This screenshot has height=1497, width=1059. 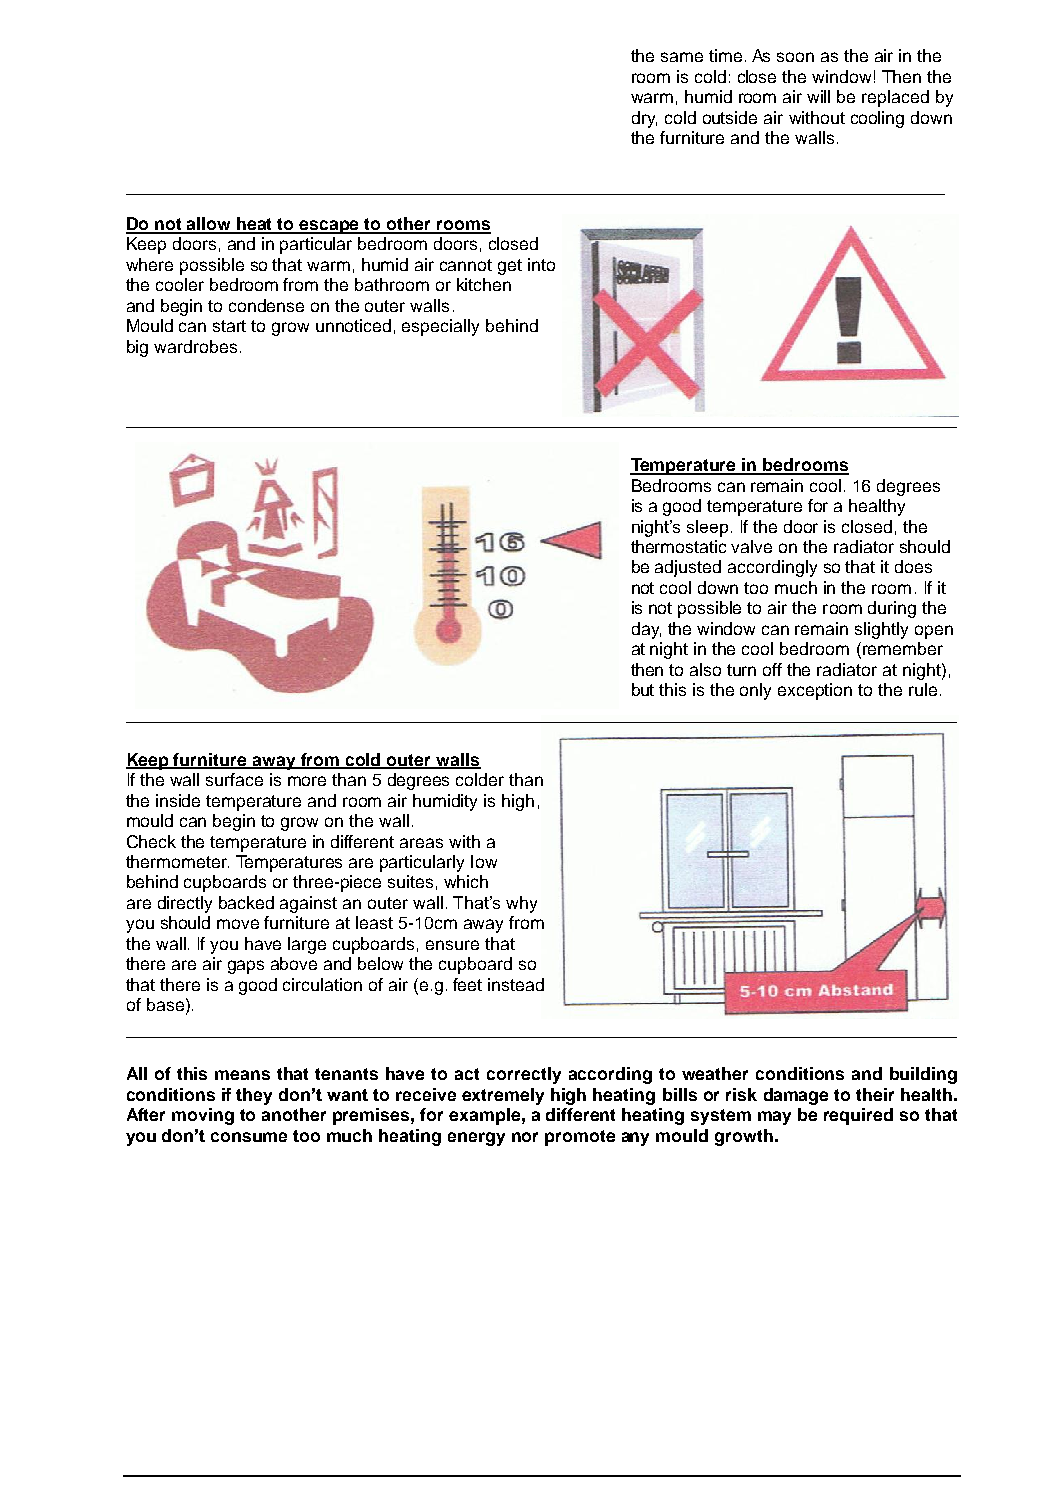 I want to click on extremely, so click(x=503, y=1096).
